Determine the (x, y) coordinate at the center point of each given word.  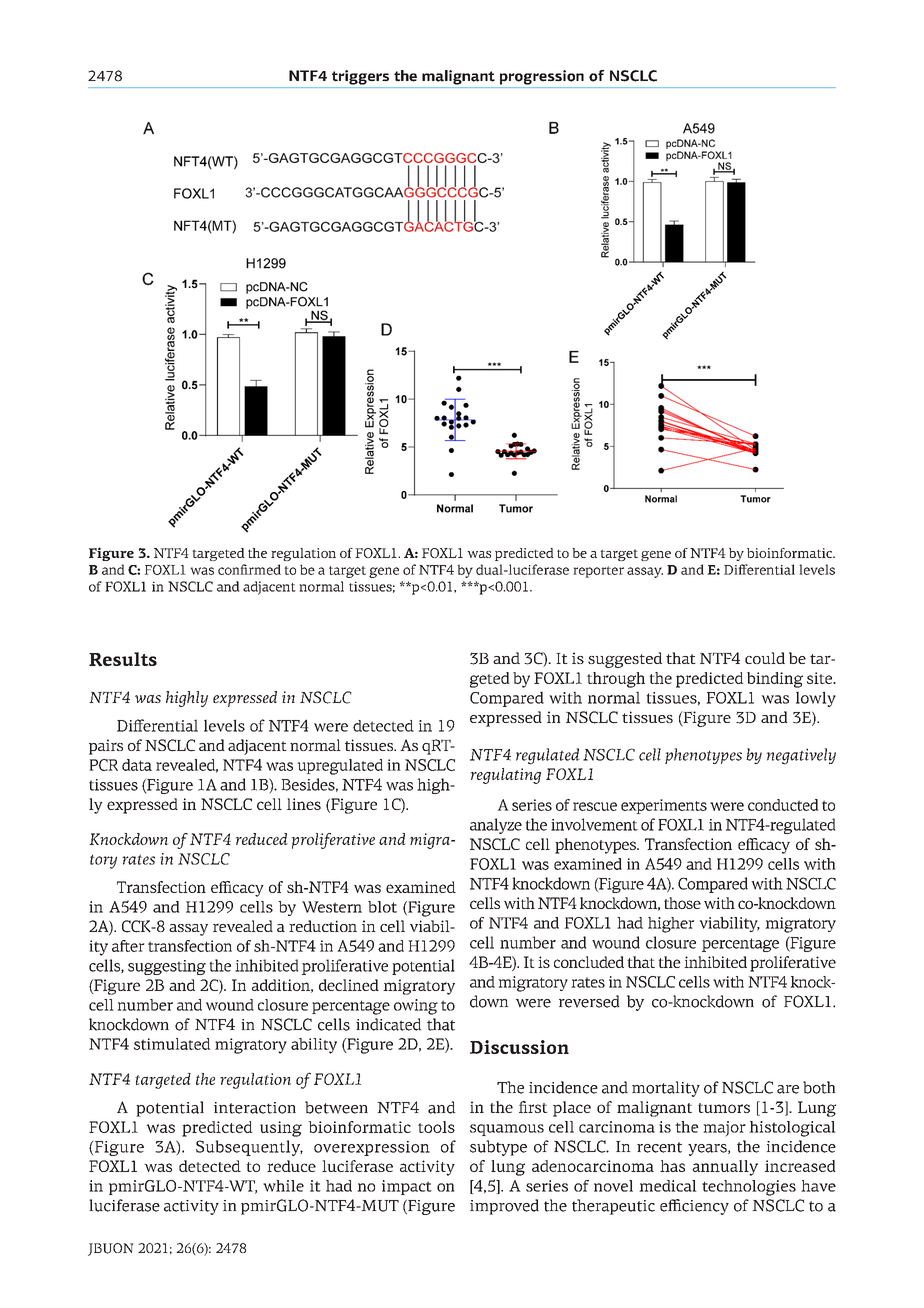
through (616, 680)
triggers (360, 77)
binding (775, 680)
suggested (625, 660)
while (283, 1186)
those (682, 903)
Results (123, 659)
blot (382, 907)
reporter (598, 572)
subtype (498, 1148)
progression (542, 77)
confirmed (249, 569)
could (765, 658)
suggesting (167, 967)
